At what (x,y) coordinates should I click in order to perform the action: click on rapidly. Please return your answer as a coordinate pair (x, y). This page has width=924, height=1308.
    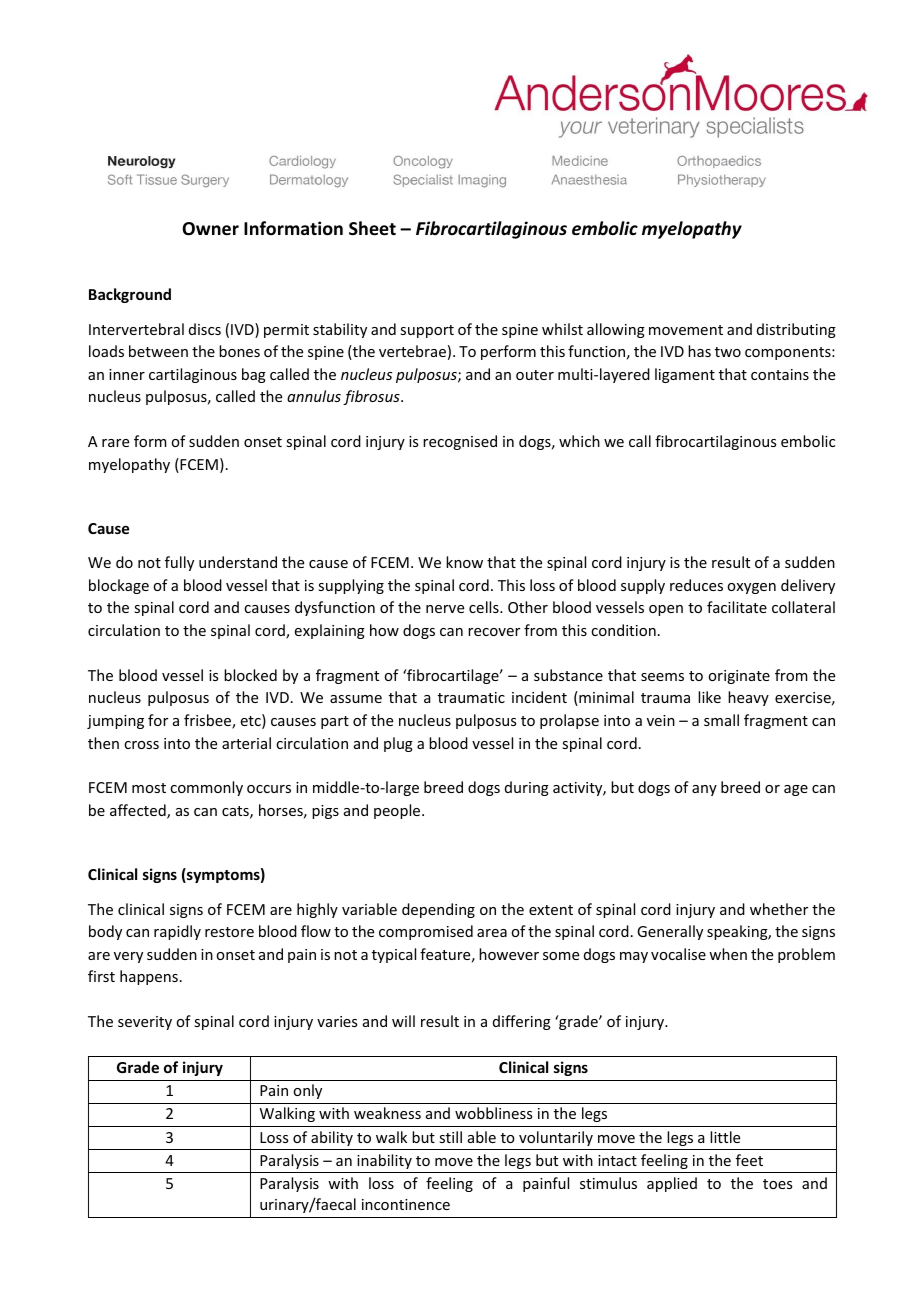
    Looking at the image, I should click on (177, 932).
